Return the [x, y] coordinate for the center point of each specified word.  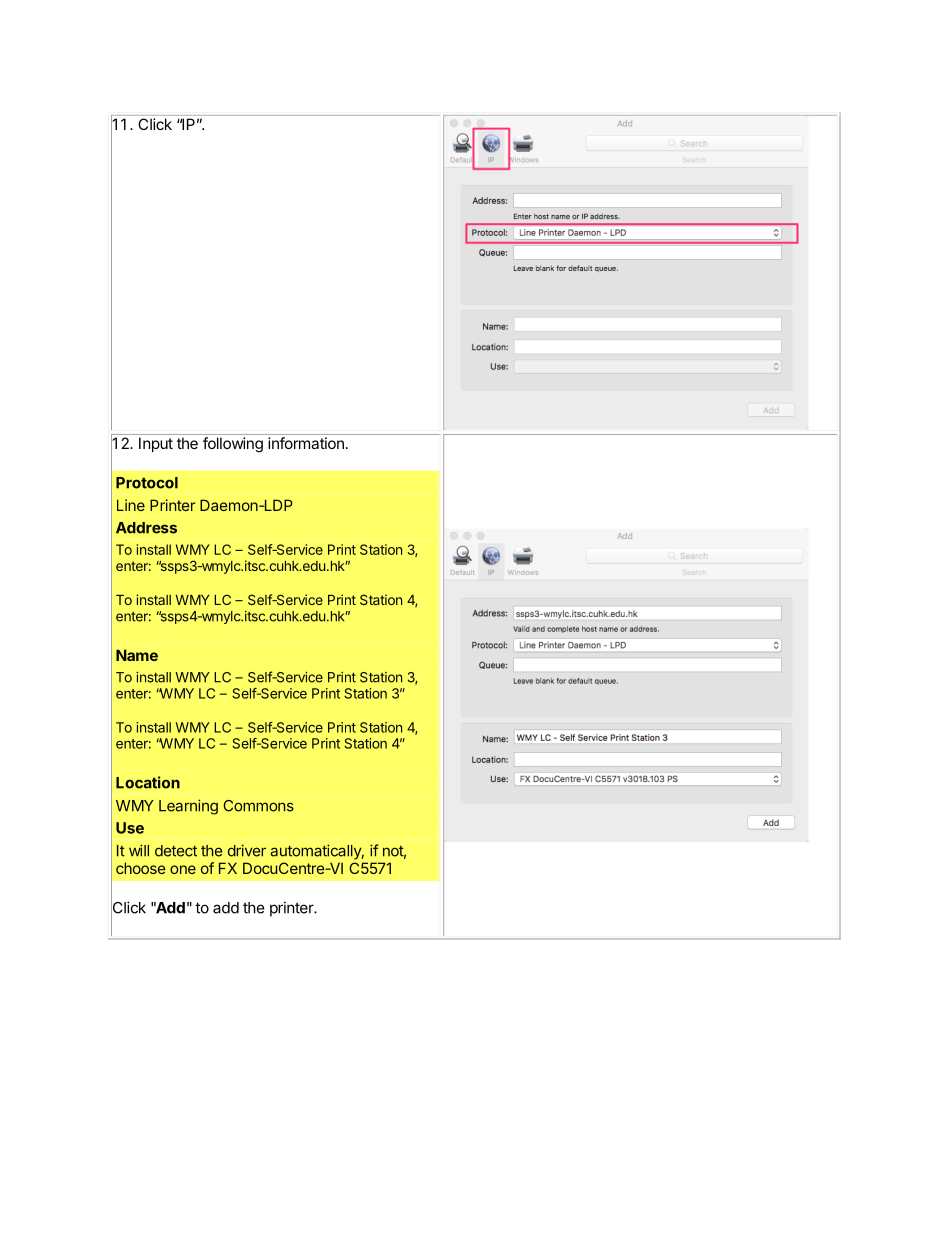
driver [247, 850]
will [139, 850]
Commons [258, 806]
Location [148, 782]
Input [156, 444]
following [233, 444]
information [306, 443]
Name [137, 655]
